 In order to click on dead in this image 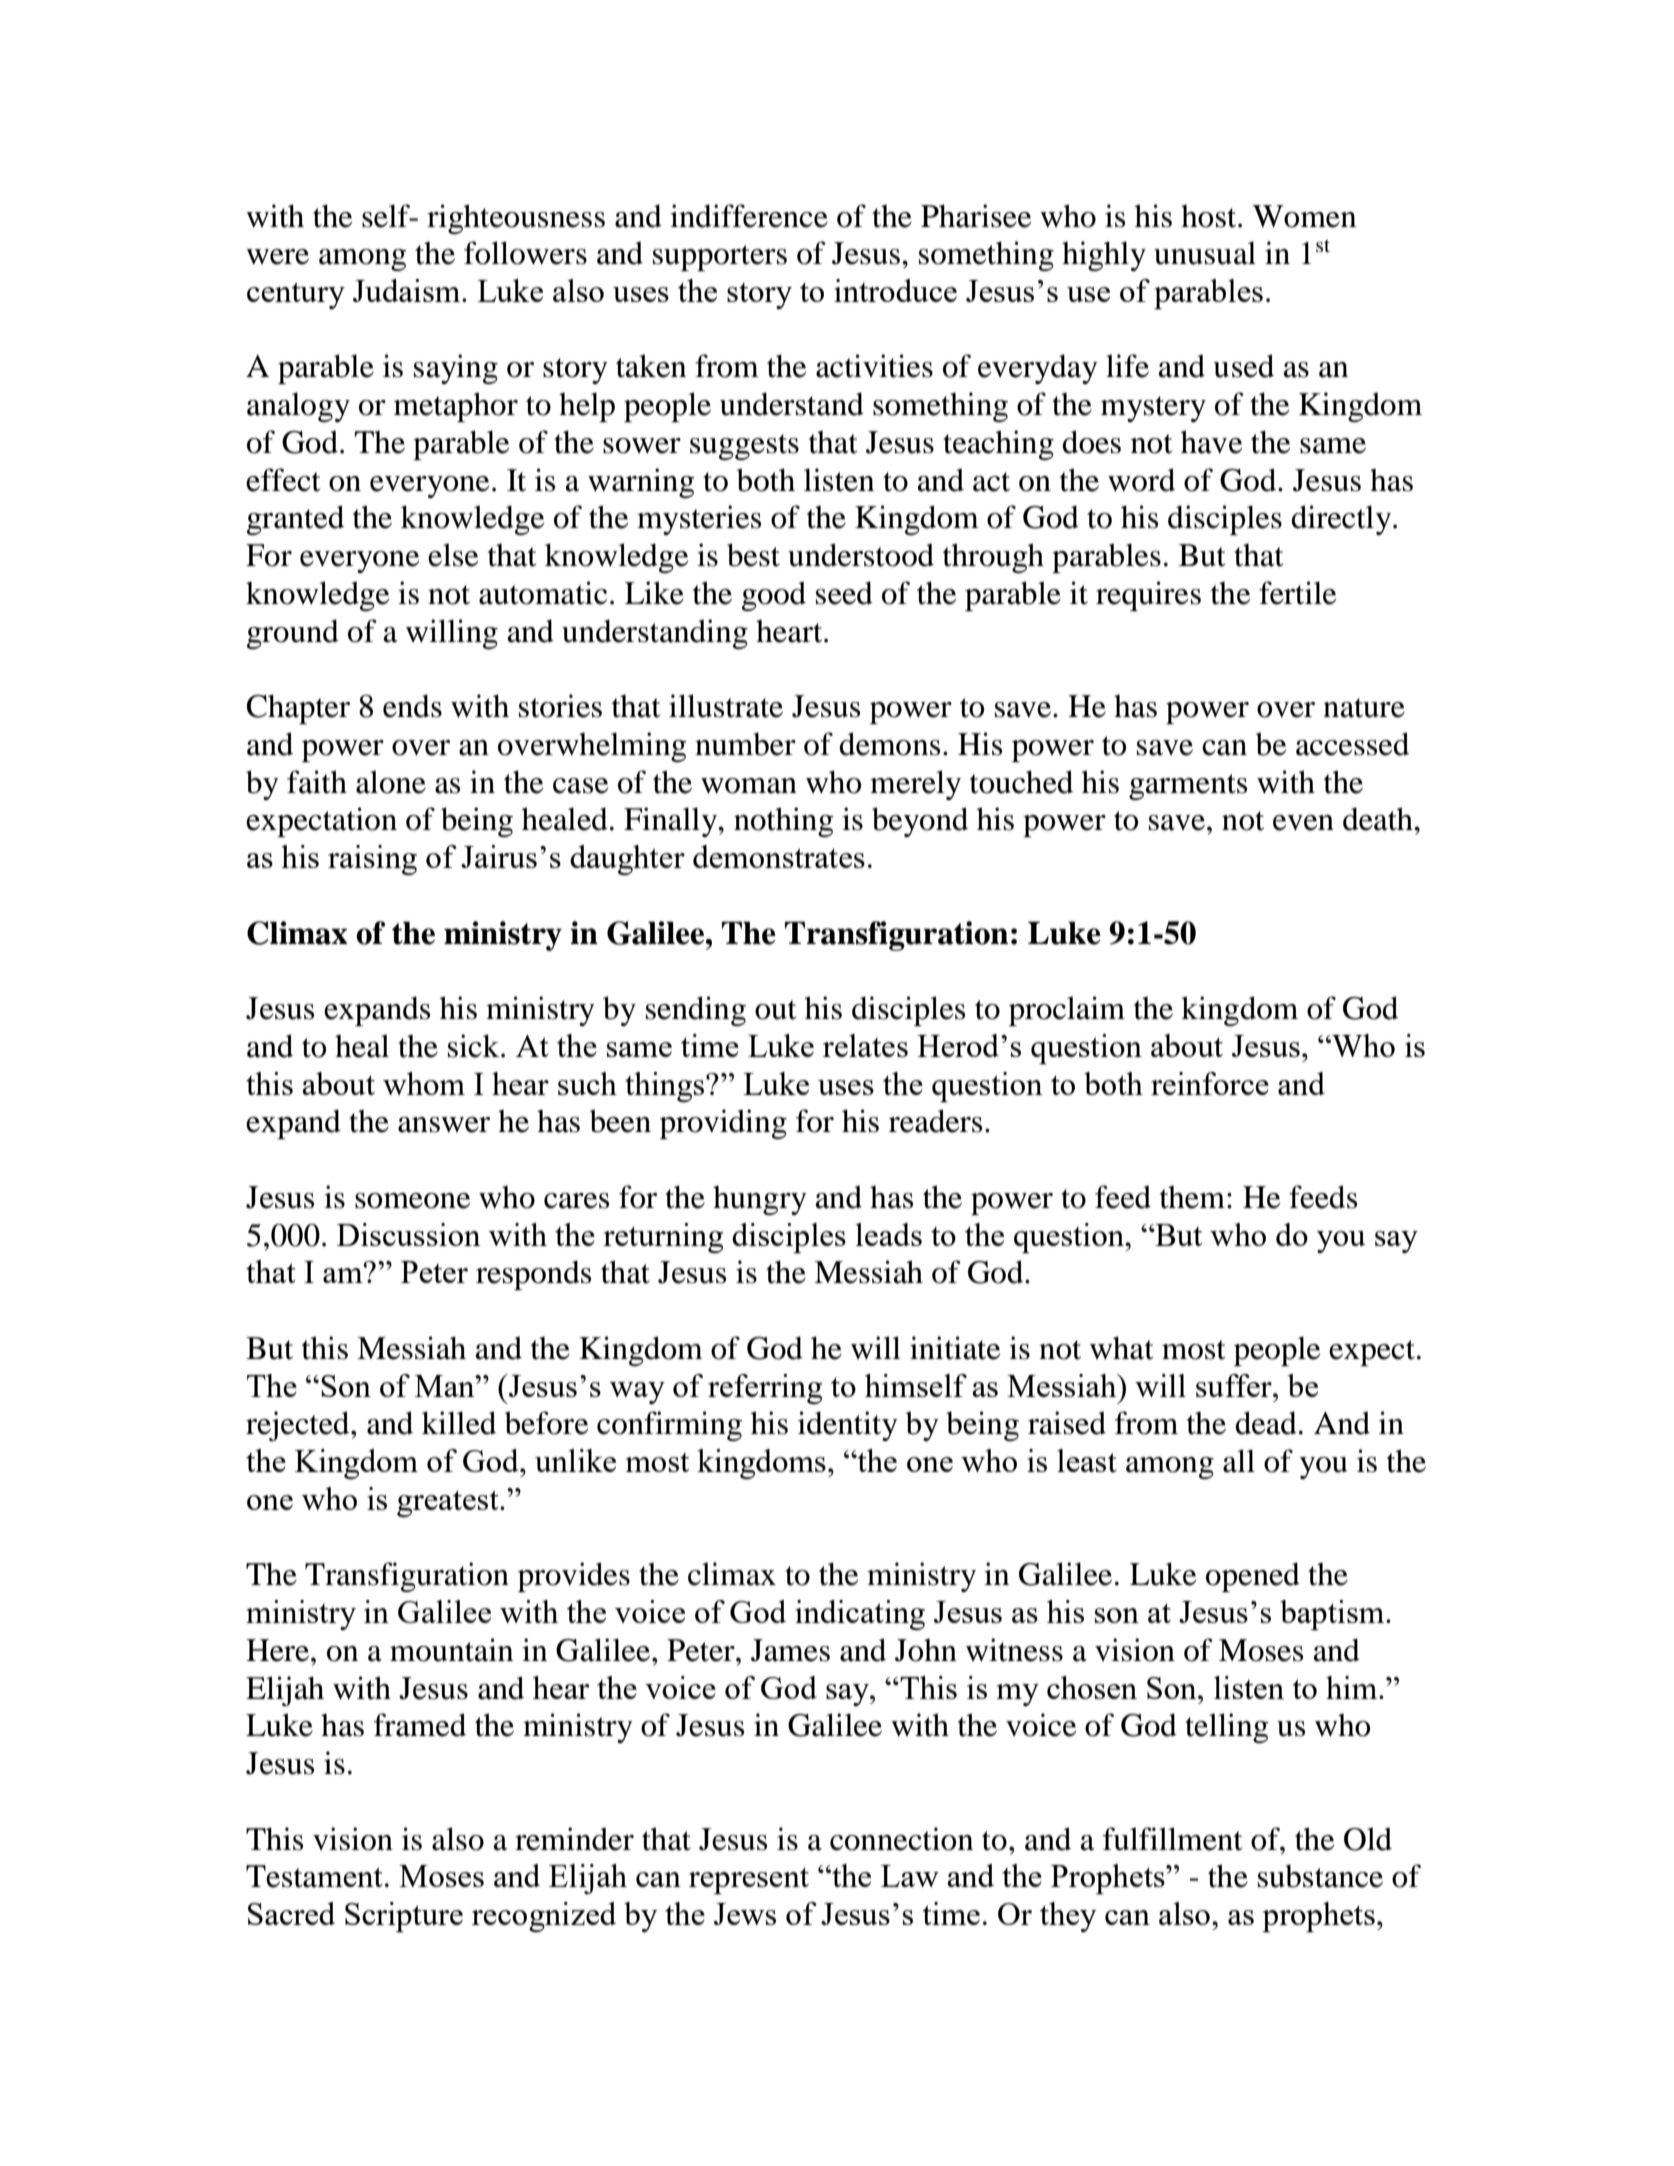, I will do `click(1266, 1423)`.
